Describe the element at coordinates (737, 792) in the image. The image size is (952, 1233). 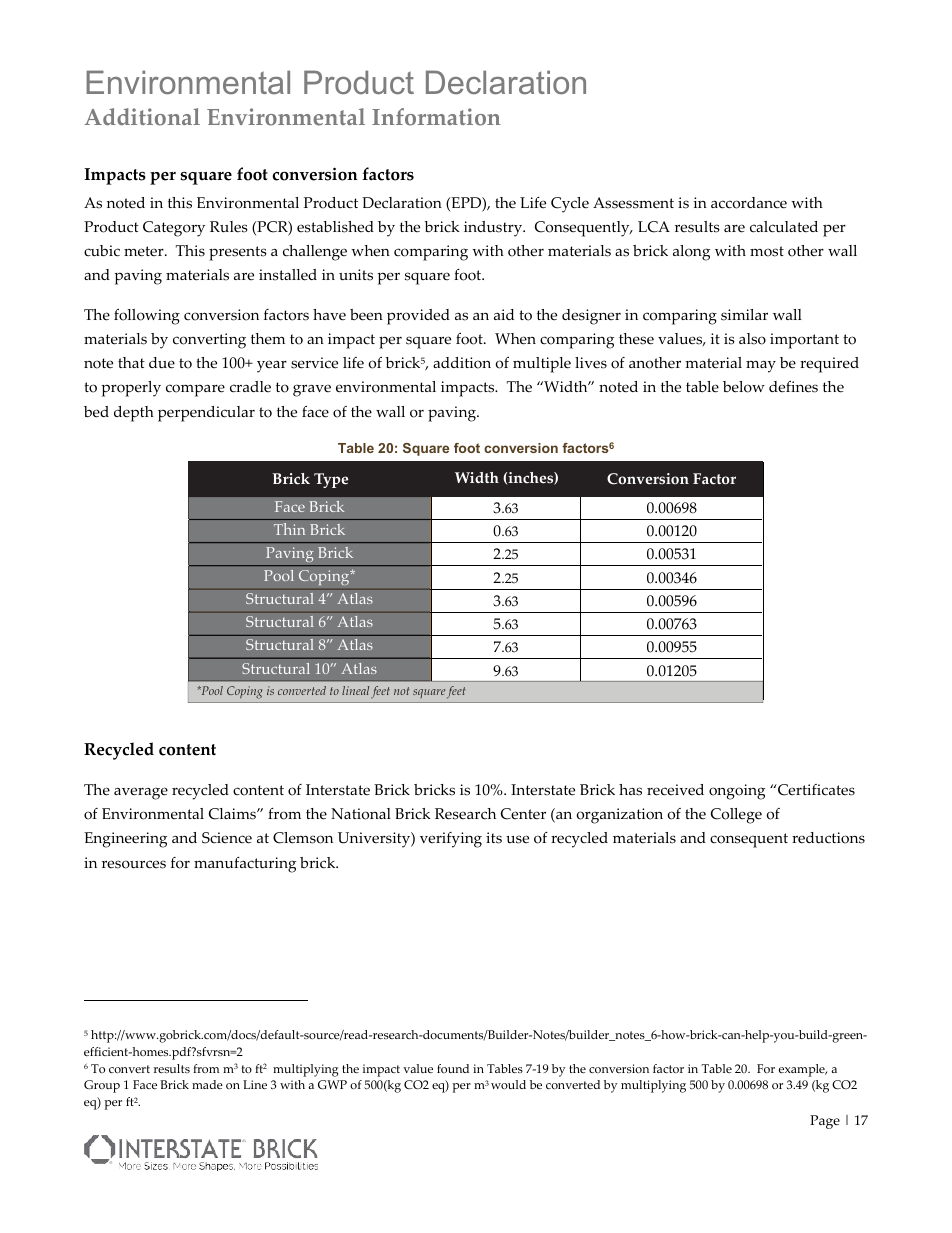
I see `ongoing` at that location.
